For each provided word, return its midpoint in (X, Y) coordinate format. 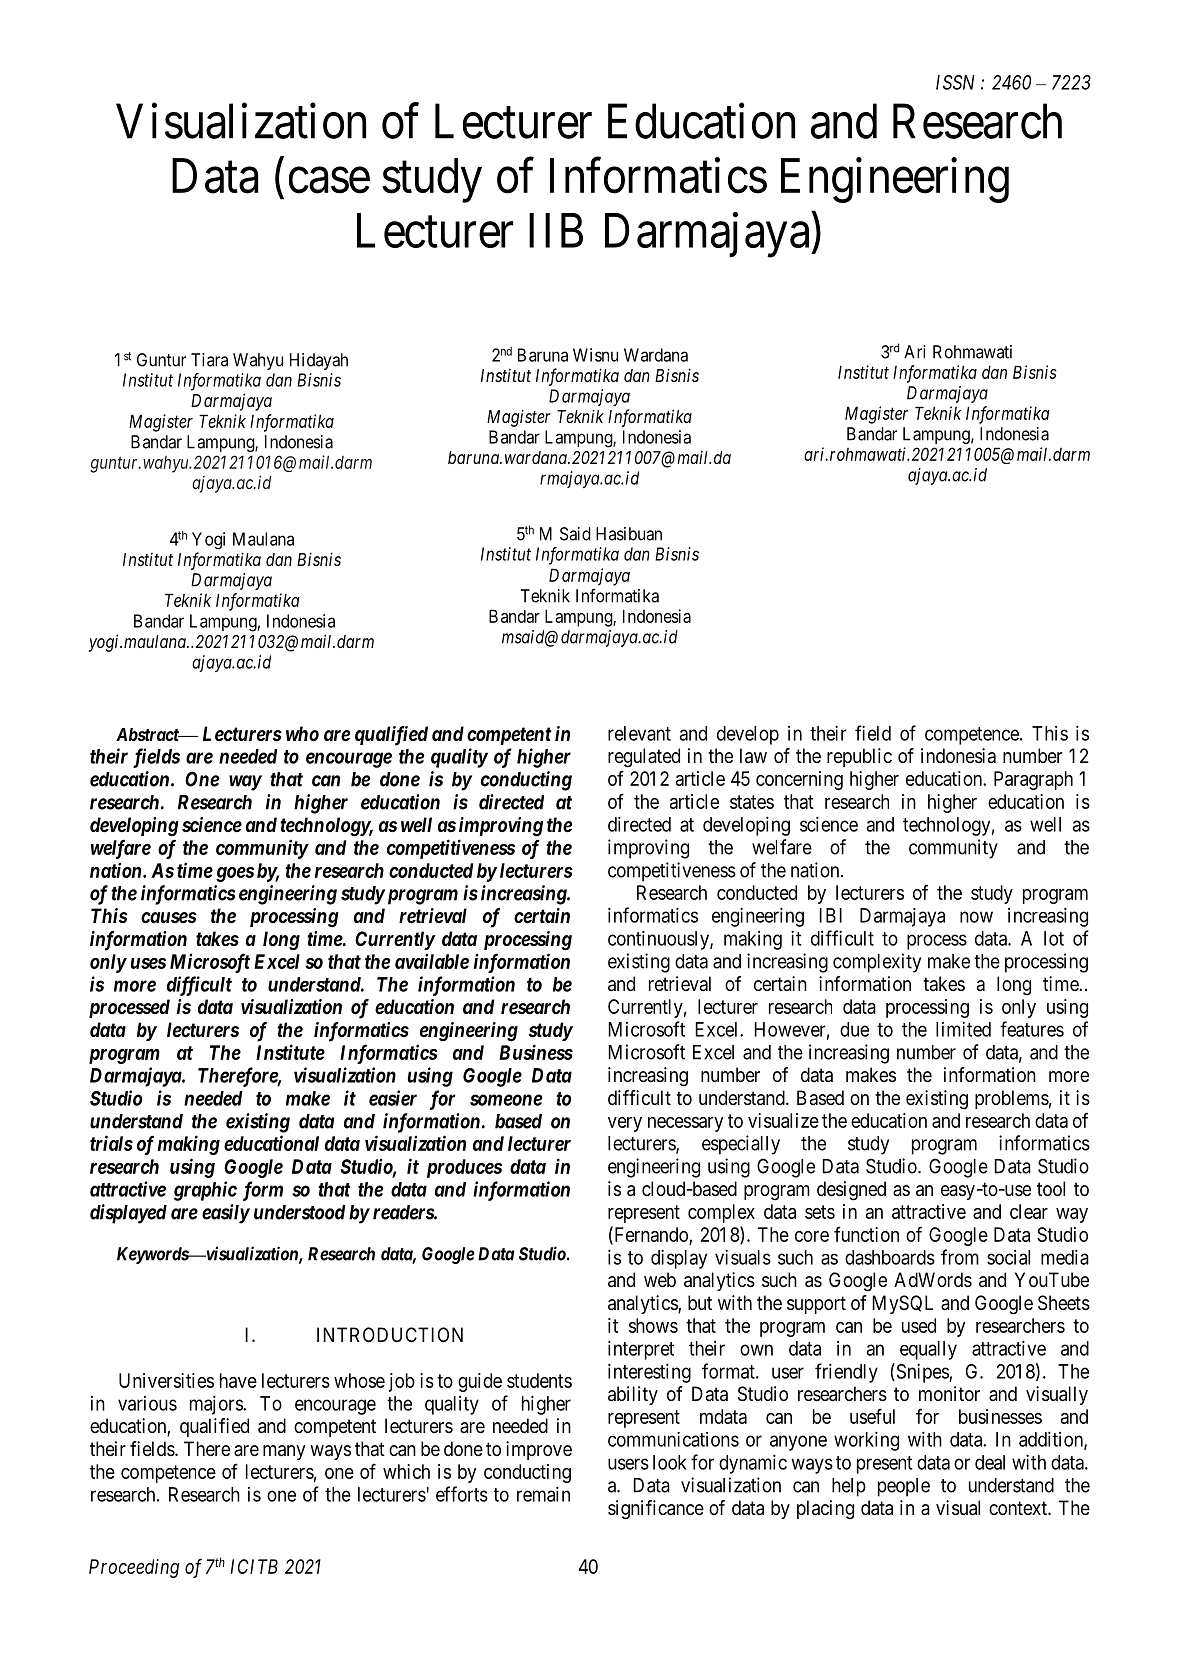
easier (393, 1098)
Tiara (209, 360)
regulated (644, 758)
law (753, 756)
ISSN (955, 82)
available (432, 961)
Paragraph (1033, 780)
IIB (556, 231)
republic (859, 757)
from (960, 1257)
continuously (659, 940)
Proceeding (134, 1568)
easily (226, 1214)
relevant (639, 733)
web (660, 1279)
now (976, 917)
